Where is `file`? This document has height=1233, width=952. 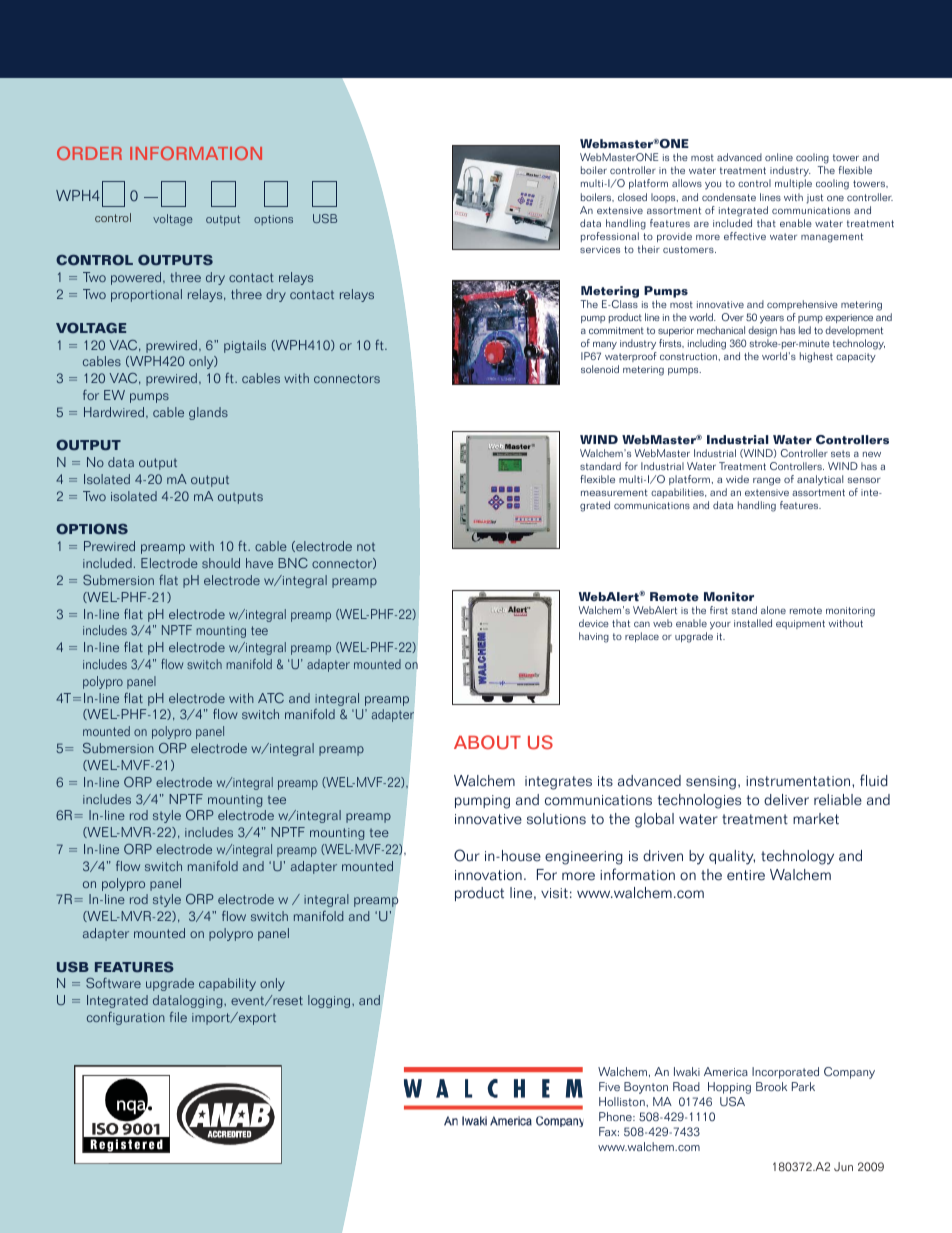
file is located at coordinates (178, 1017).
